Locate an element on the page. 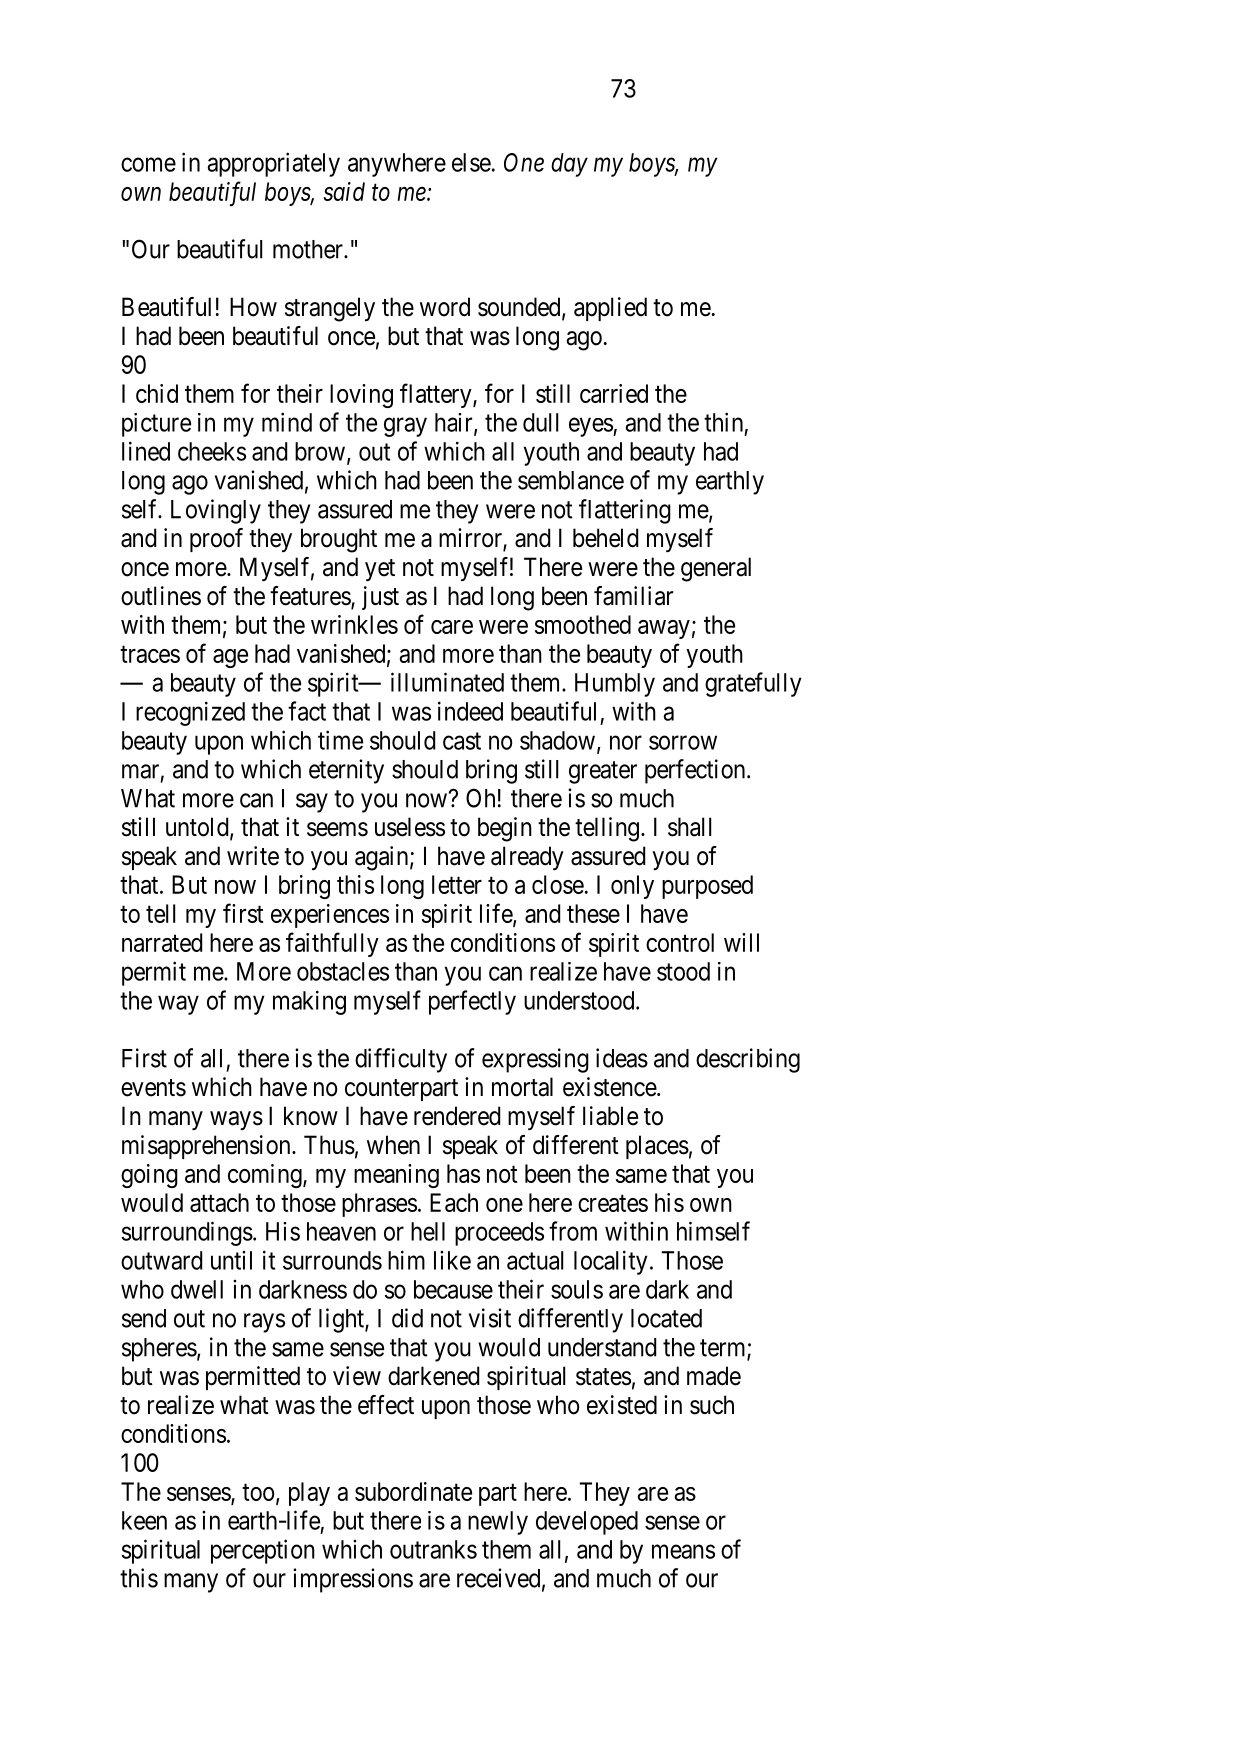 The height and width of the page is (1763, 1246). applied is located at coordinates (610, 309).
